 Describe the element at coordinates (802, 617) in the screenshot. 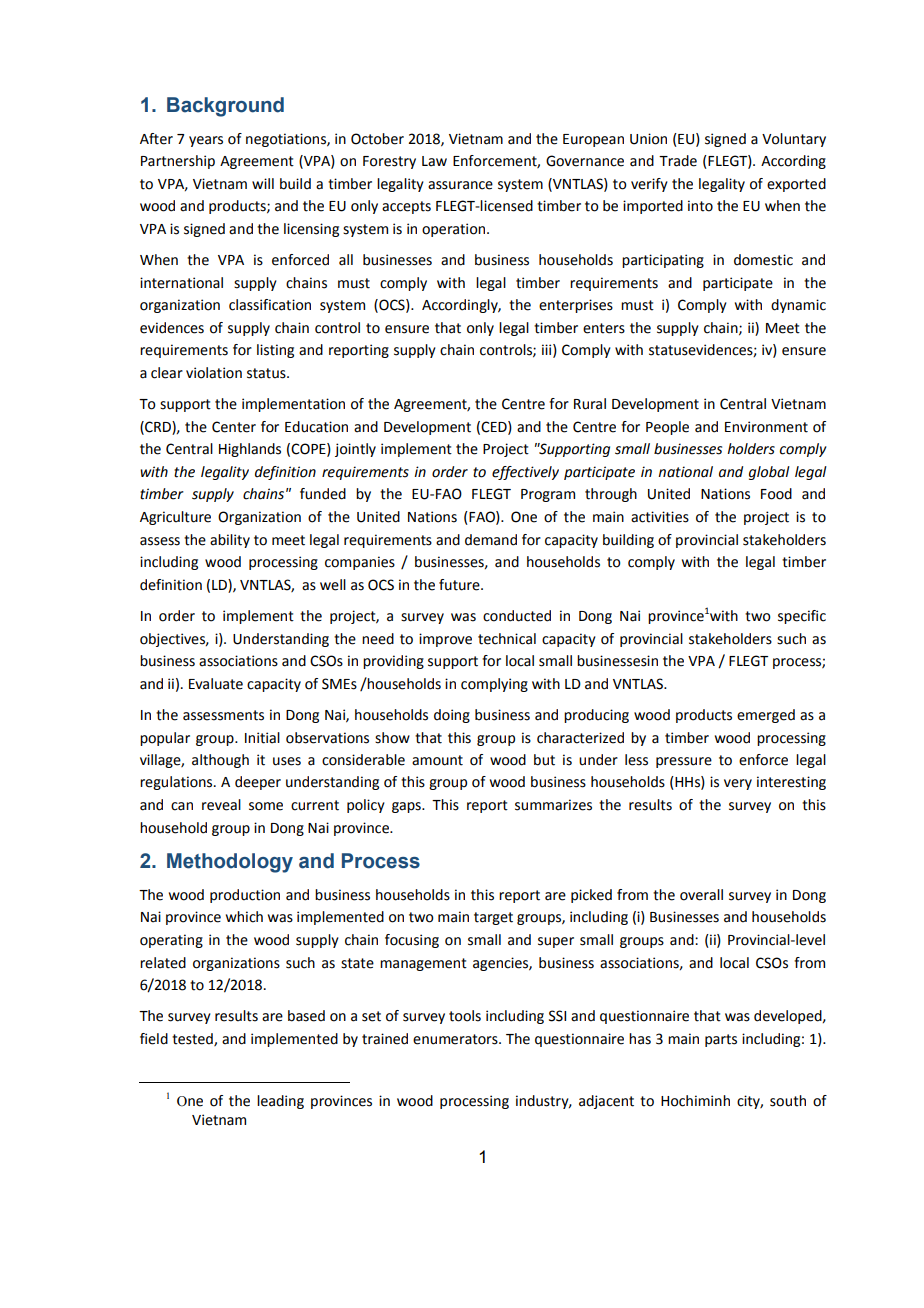

I see `specific` at that location.
